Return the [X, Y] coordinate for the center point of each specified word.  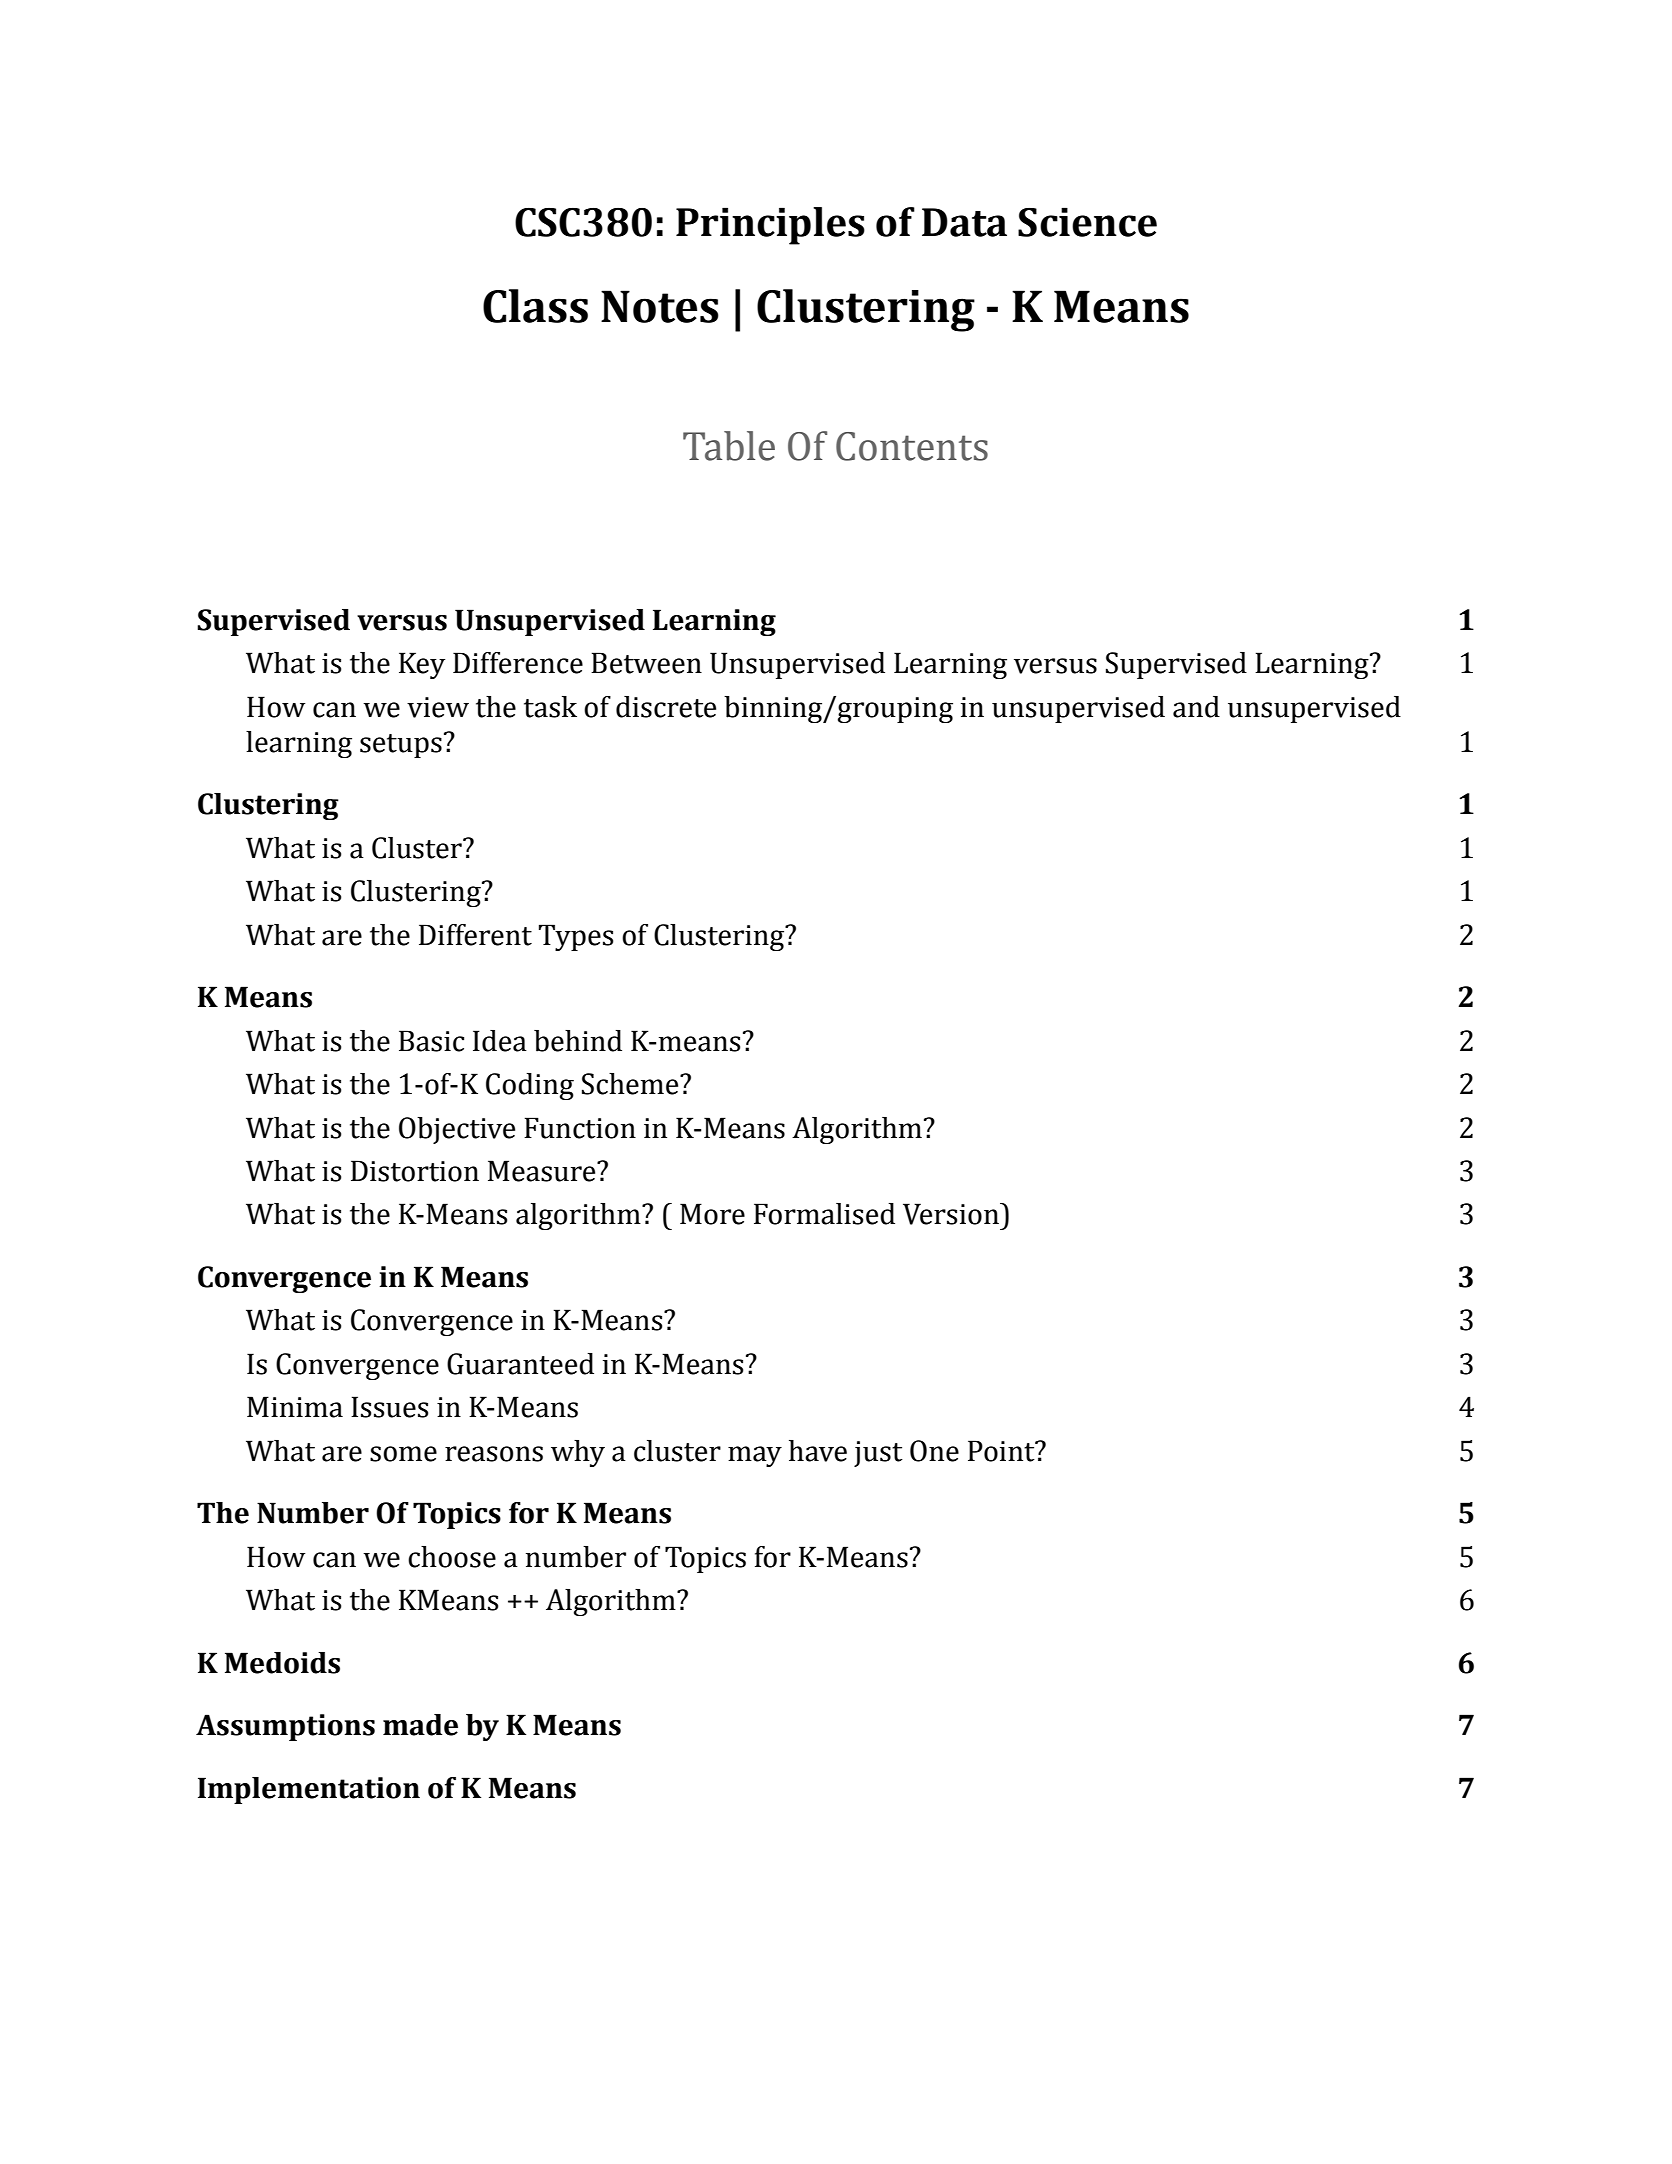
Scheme [631, 1084]
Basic [431, 1041]
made [420, 1725]
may [755, 1456]
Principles [770, 226]
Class [535, 306]
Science [1087, 222]
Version [952, 1214]
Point [1002, 1451]
